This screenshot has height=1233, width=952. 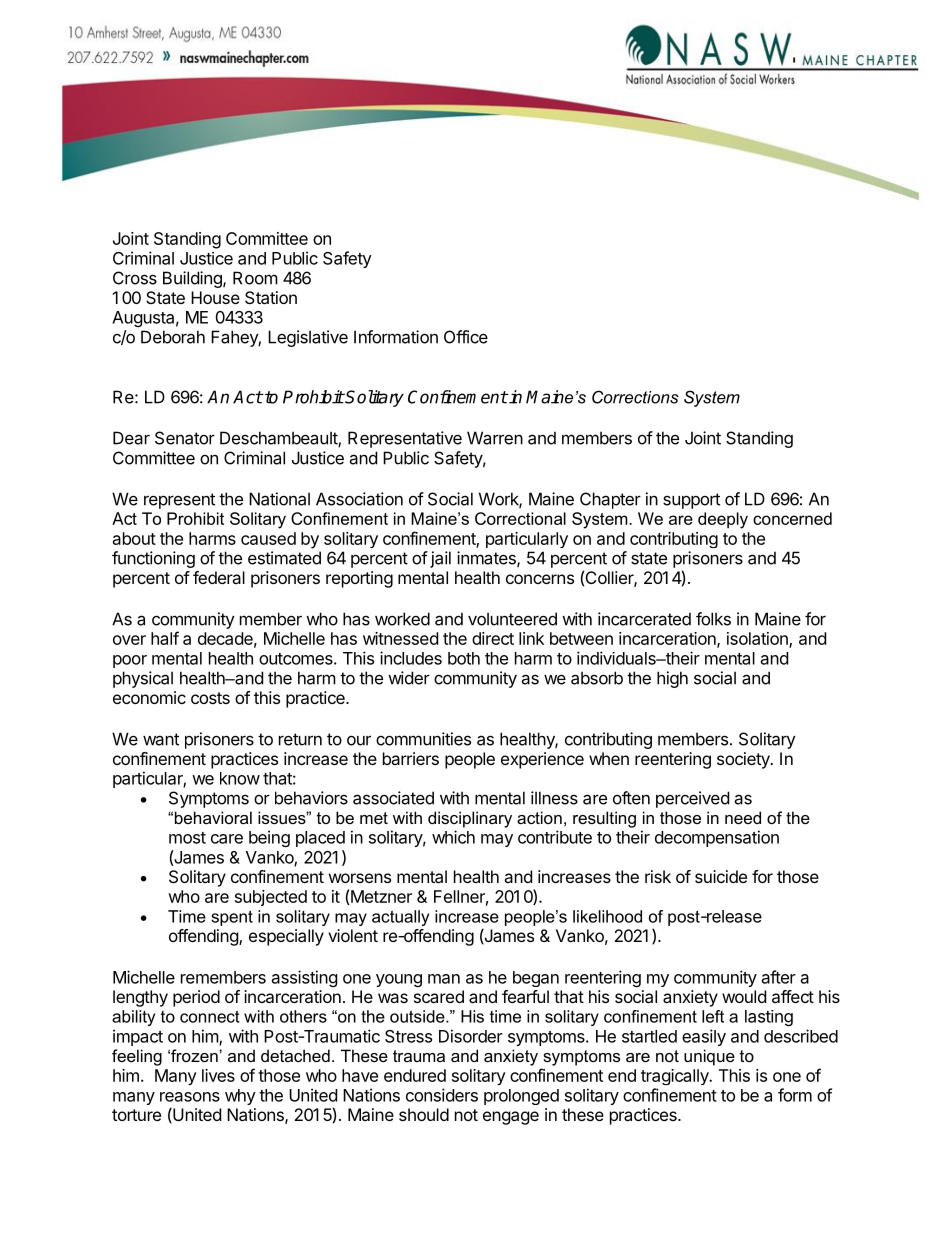 What do you see at coordinates (672, 679) in the screenshot?
I see `high` at bounding box center [672, 679].
